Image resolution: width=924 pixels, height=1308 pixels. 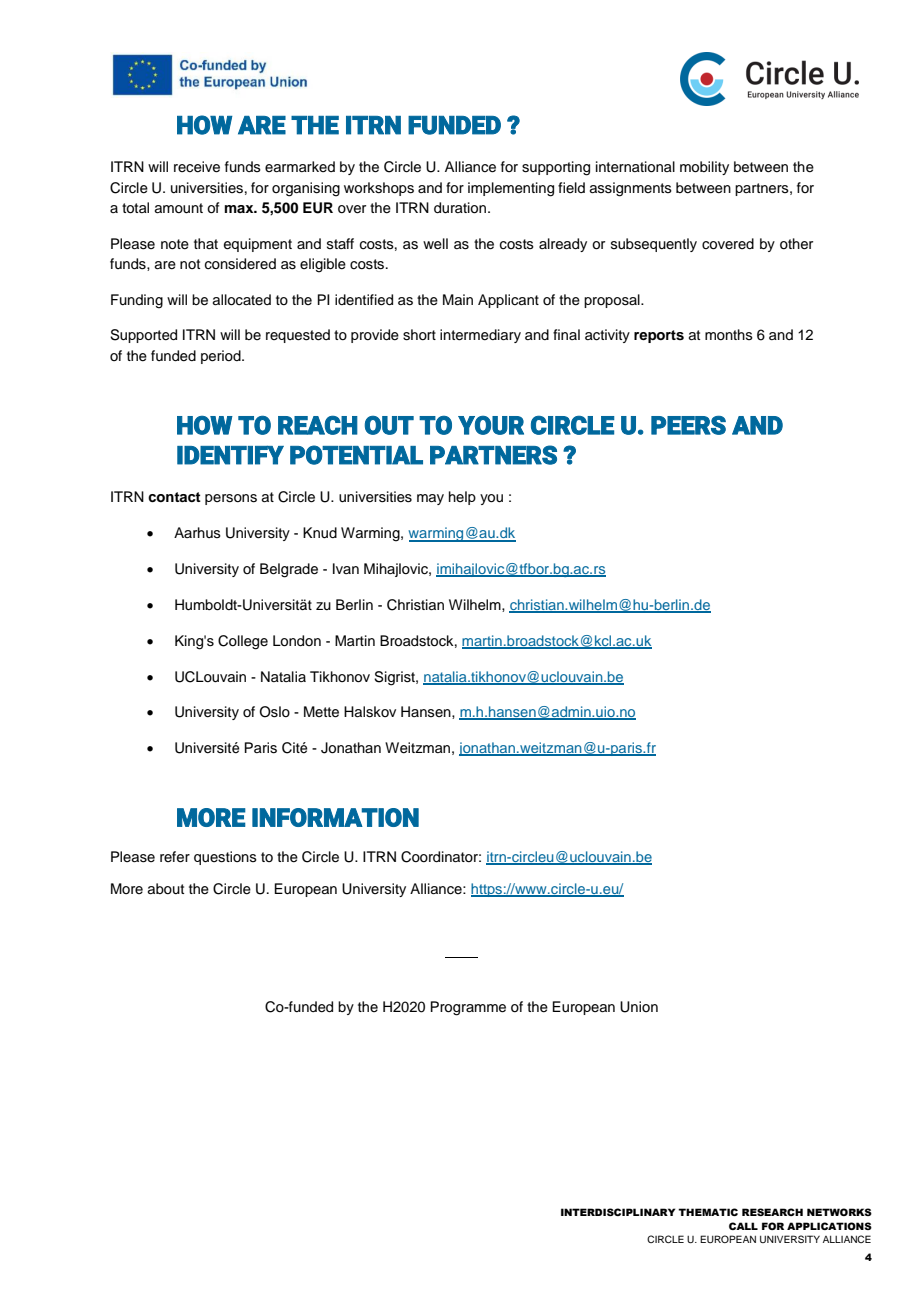 I want to click on INTERDISCIPLINARY, so click(x=618, y=1212).
